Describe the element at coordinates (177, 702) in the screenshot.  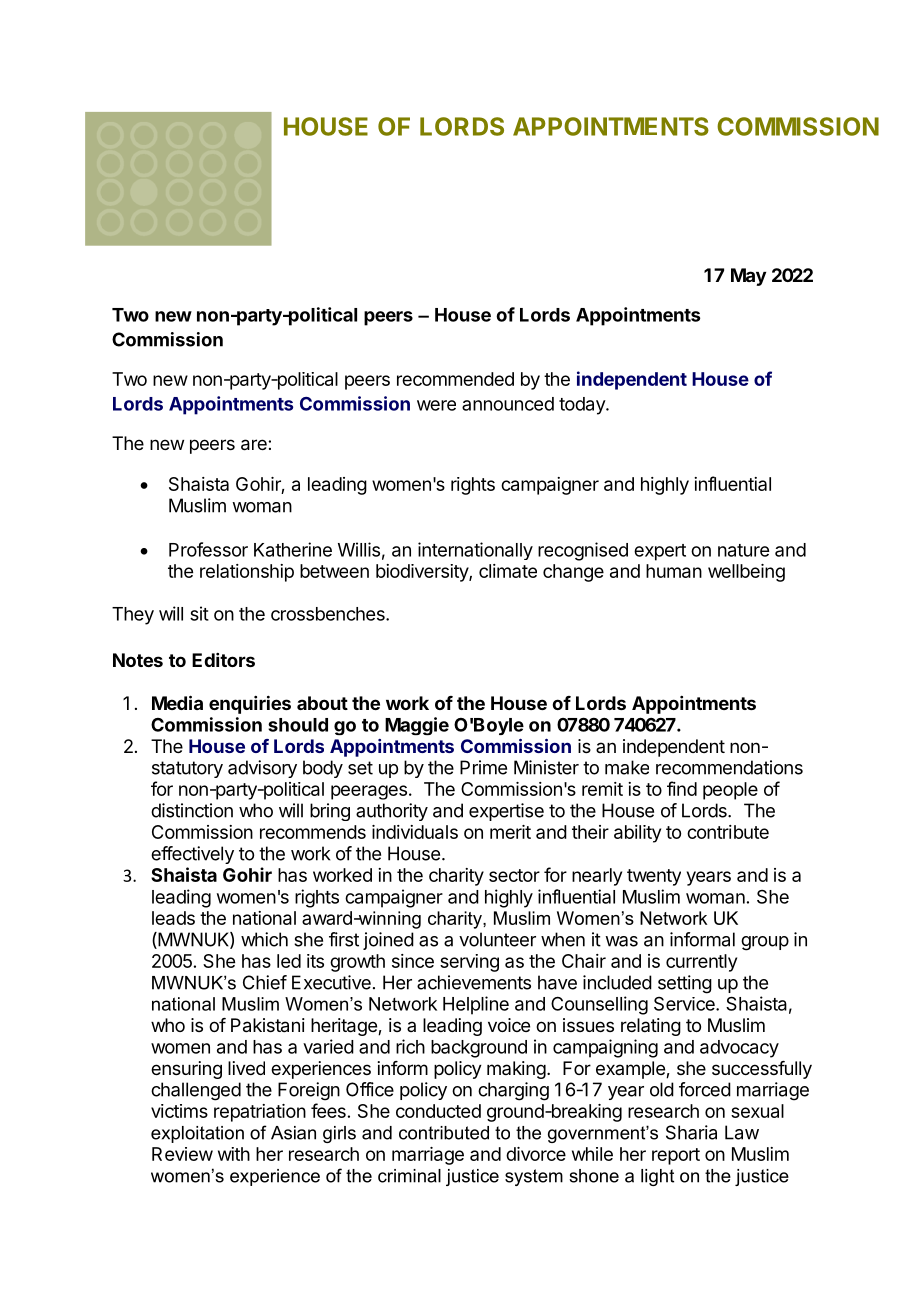
I see `Media` at that location.
